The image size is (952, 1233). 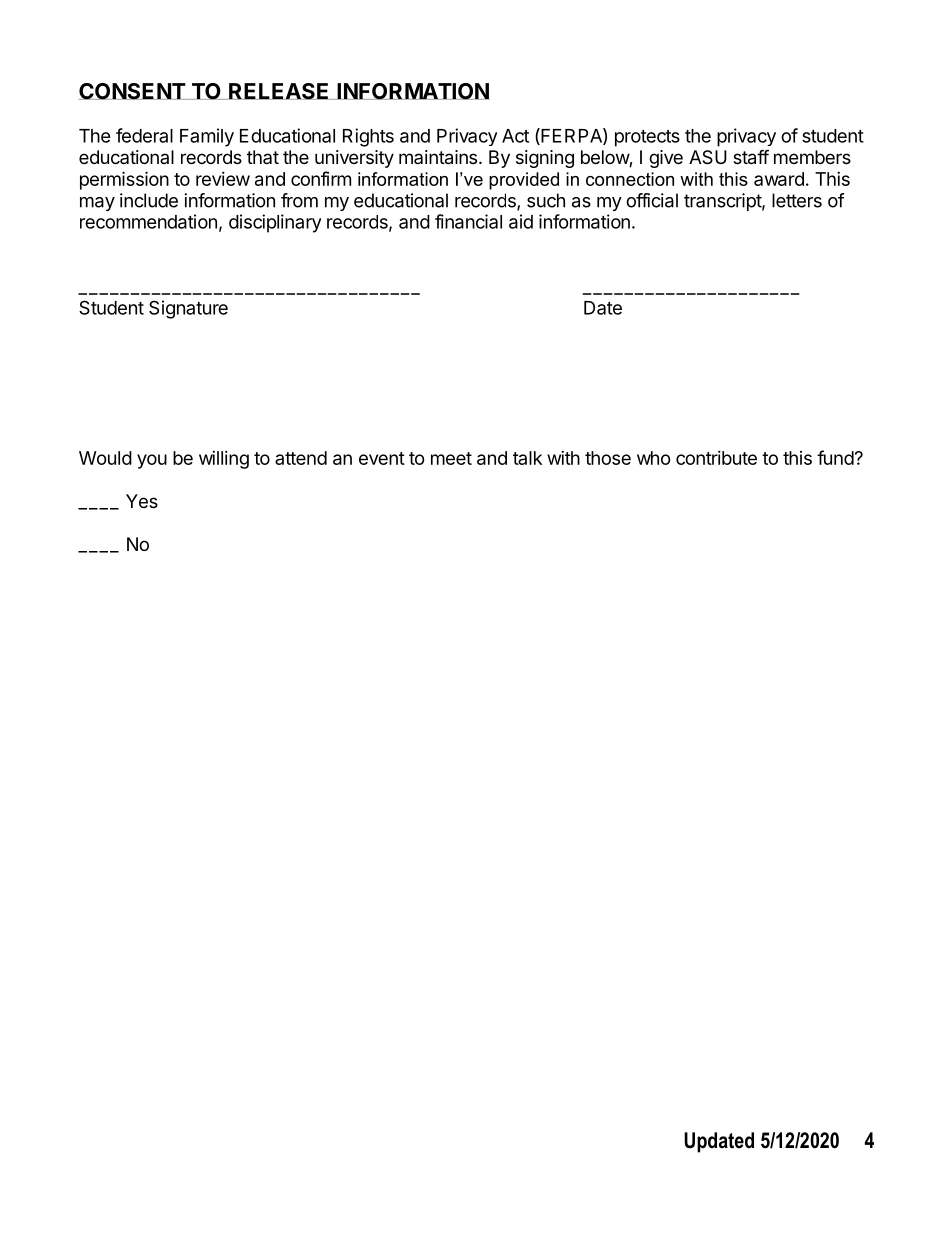 I want to click on CONSENT, so click(x=133, y=91).
